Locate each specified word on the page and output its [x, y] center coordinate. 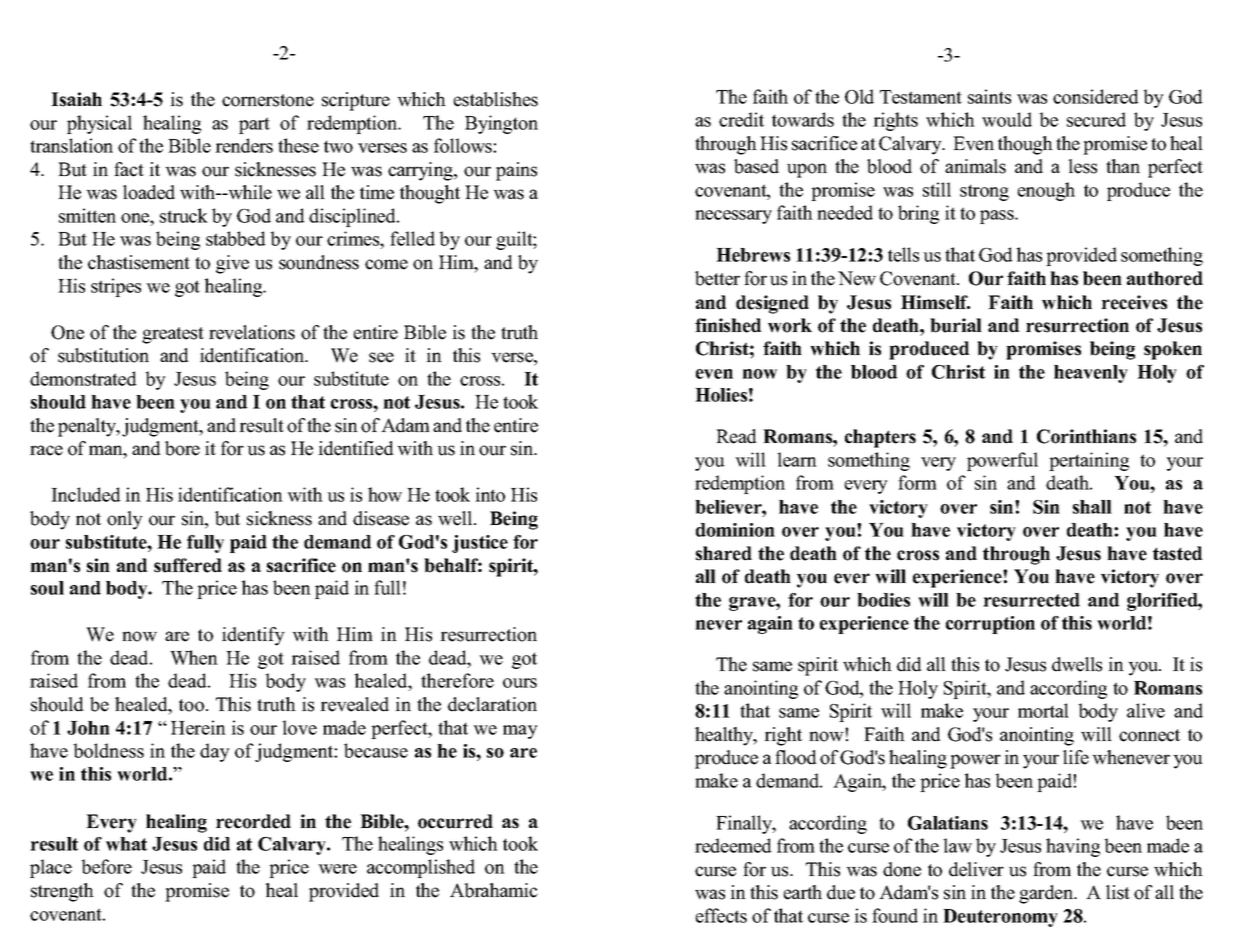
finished [728, 325]
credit [741, 119]
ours [520, 683]
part [254, 125]
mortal [1043, 710]
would [1007, 119]
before [106, 866]
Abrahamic [494, 890]
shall [1092, 507]
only [125, 520]
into [490, 494]
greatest [173, 335]
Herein [198, 727]
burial [956, 325]
